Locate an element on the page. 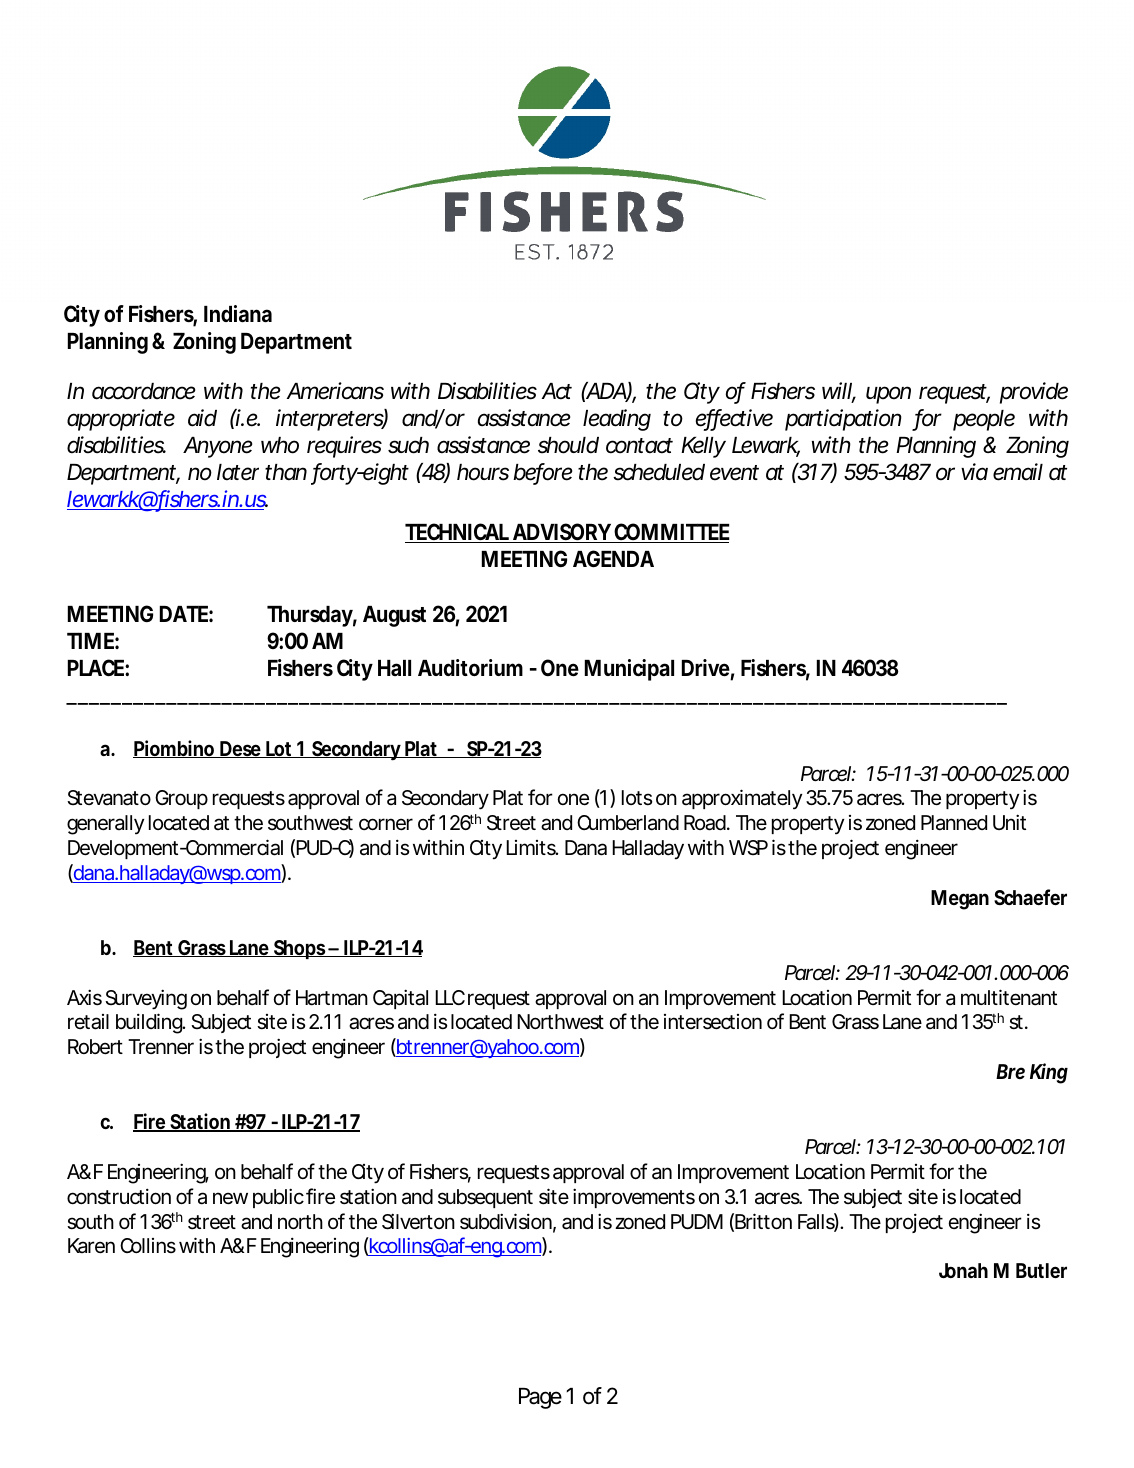  upon is located at coordinates (888, 395).
